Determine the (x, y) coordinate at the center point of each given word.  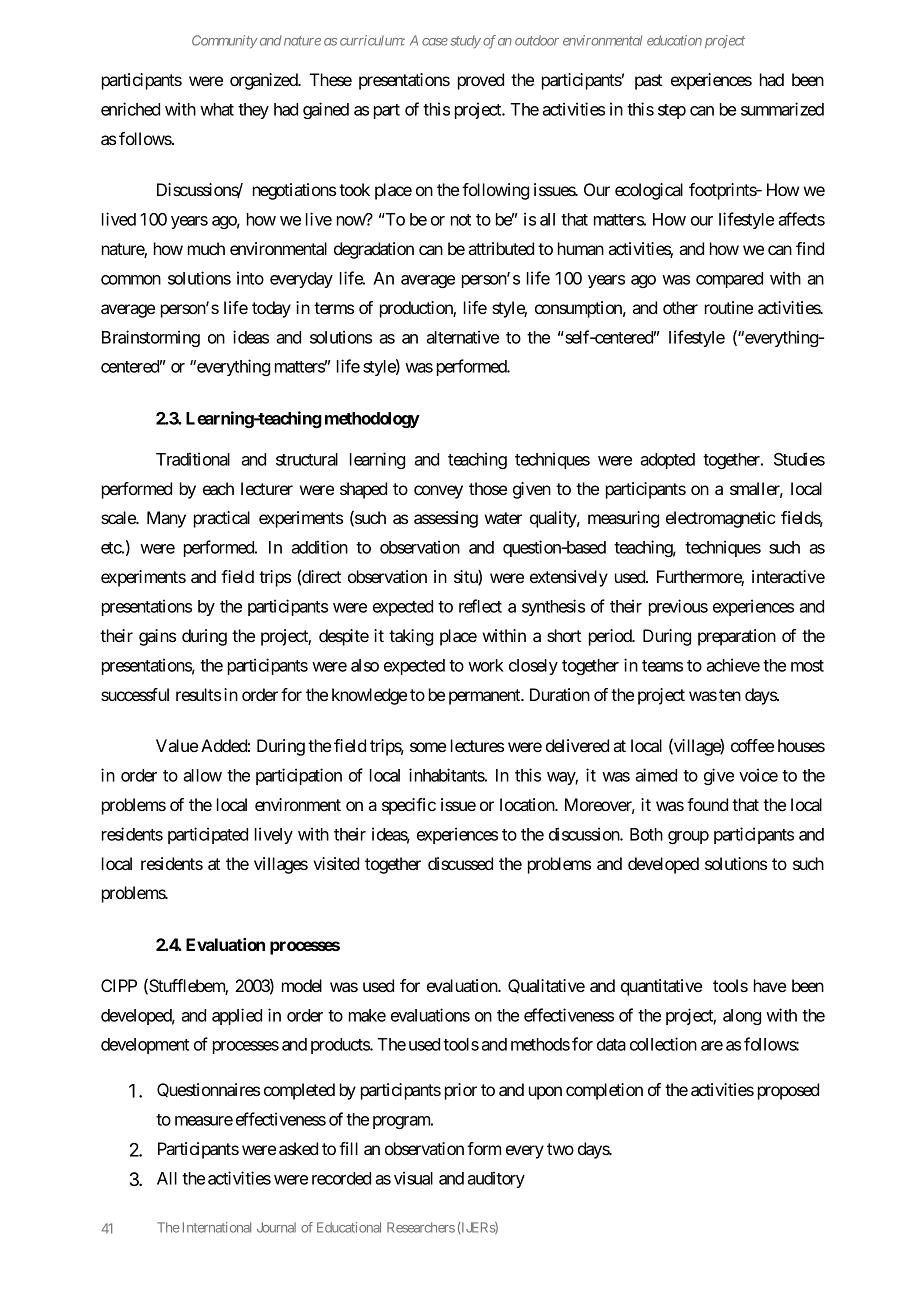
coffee (752, 745)
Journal (276, 1227)
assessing (446, 519)
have (770, 985)
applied (237, 1016)
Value (177, 745)
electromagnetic (720, 519)
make (367, 1015)
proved (481, 81)
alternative (462, 337)
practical (222, 519)
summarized (782, 109)
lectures (477, 745)
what (217, 109)
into (250, 278)
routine (729, 307)
